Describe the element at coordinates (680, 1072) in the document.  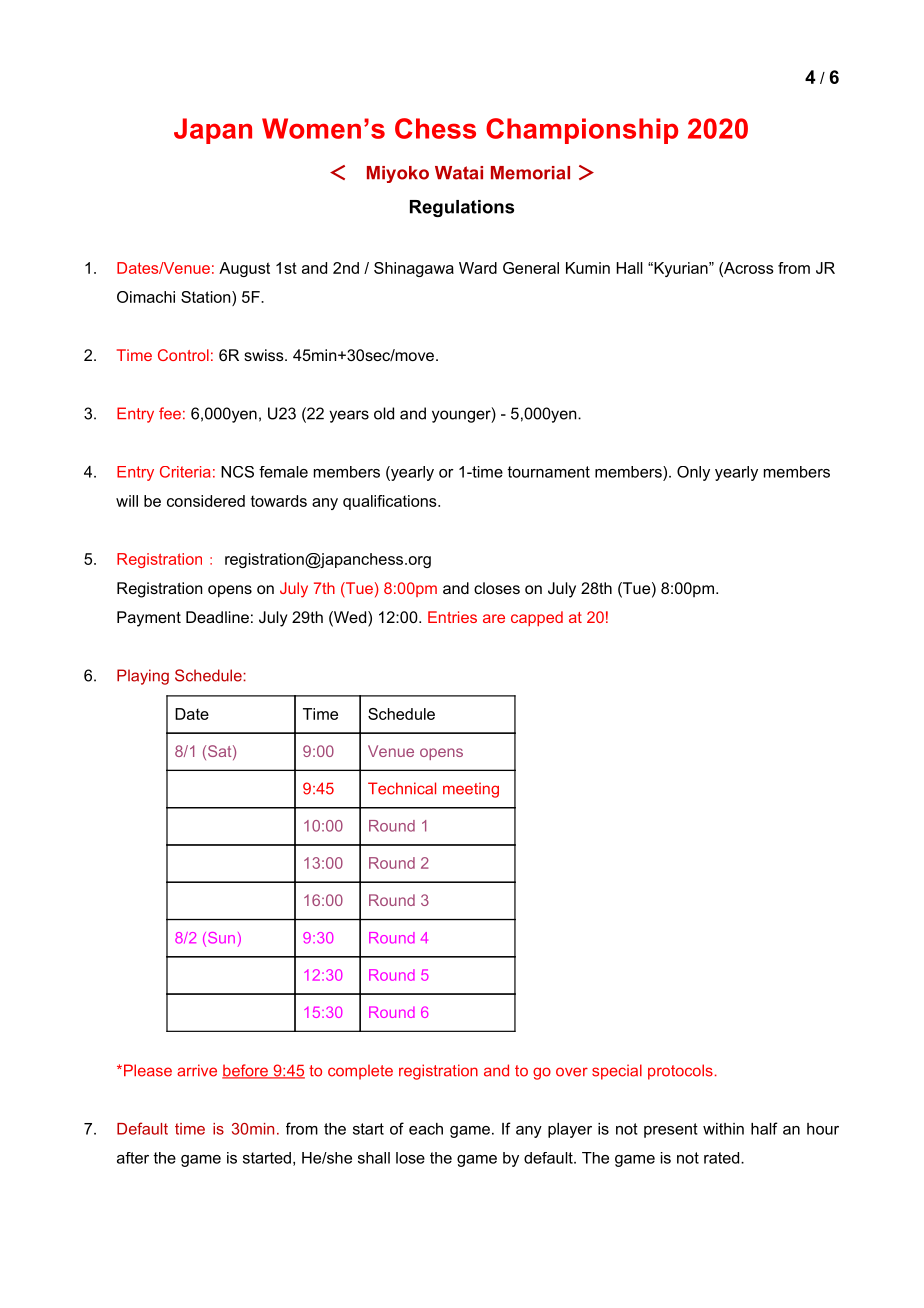
I see `protocols` at that location.
